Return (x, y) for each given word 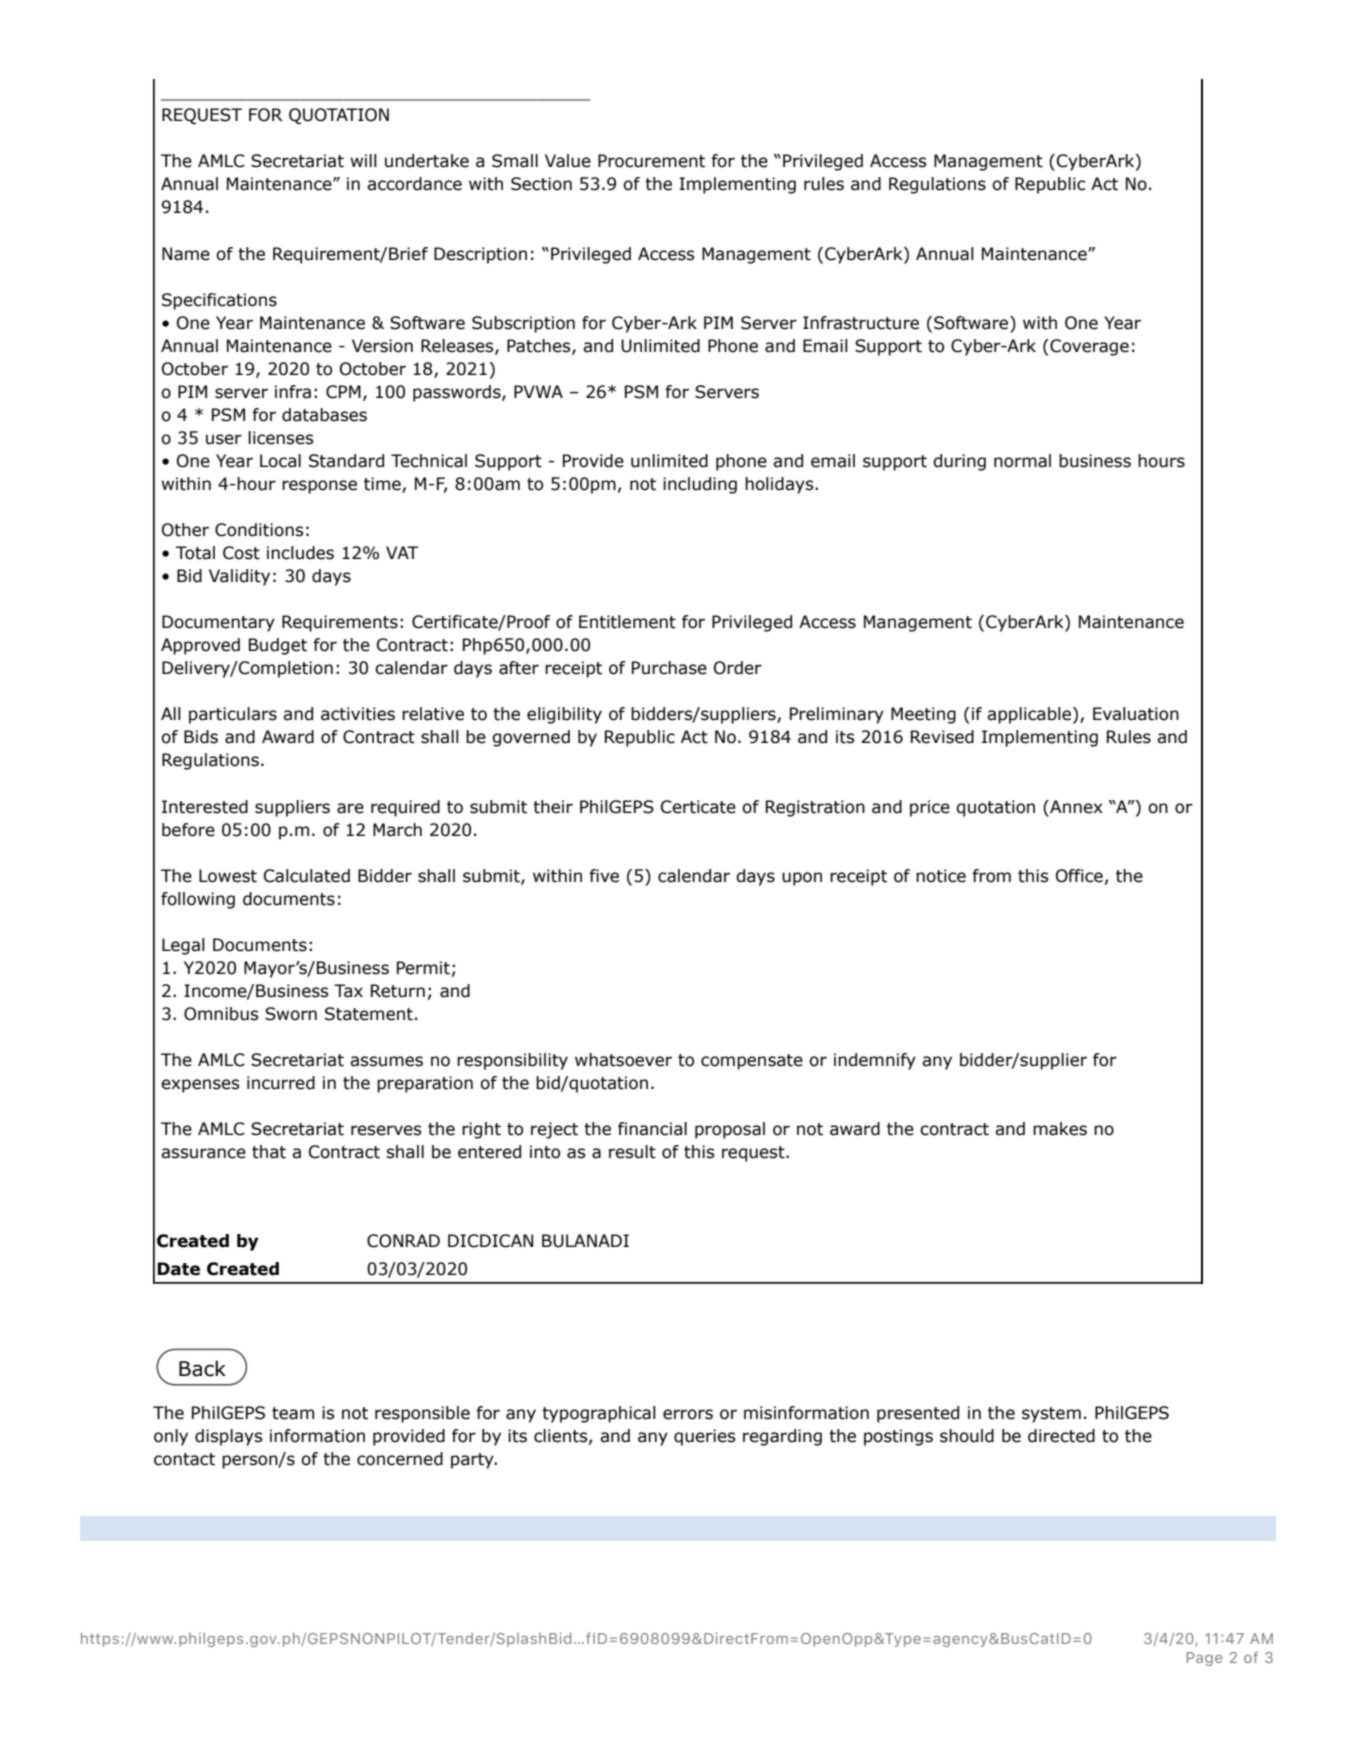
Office (1079, 876)
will (363, 160)
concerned (400, 1459)
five (604, 876)
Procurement (651, 161)
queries (705, 1437)
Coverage (1088, 347)
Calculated (307, 876)
